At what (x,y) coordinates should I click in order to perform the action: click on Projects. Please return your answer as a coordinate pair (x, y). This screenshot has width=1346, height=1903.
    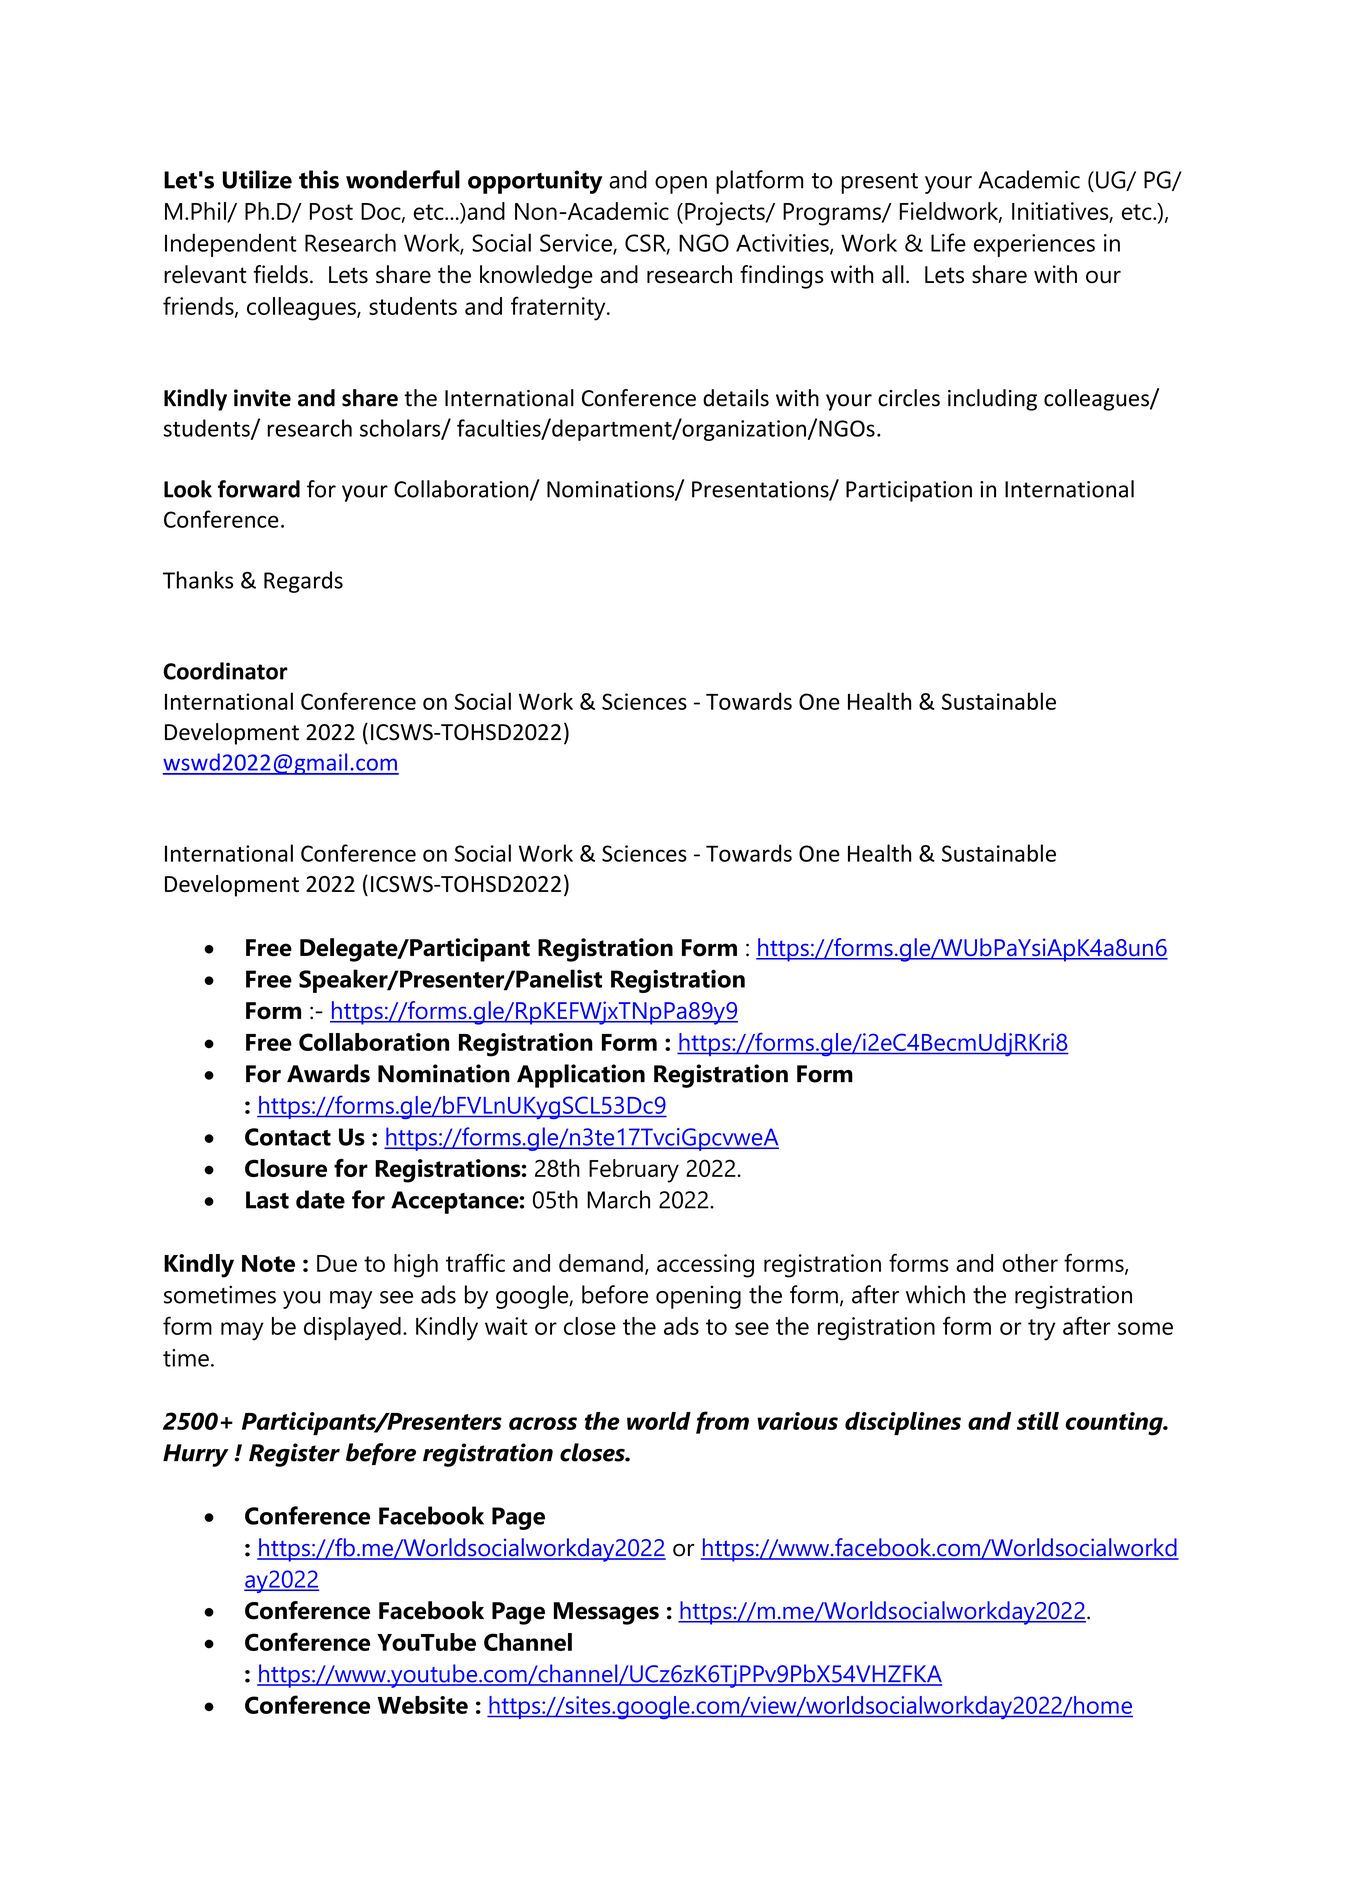
    Looking at the image, I should click on (726, 214).
